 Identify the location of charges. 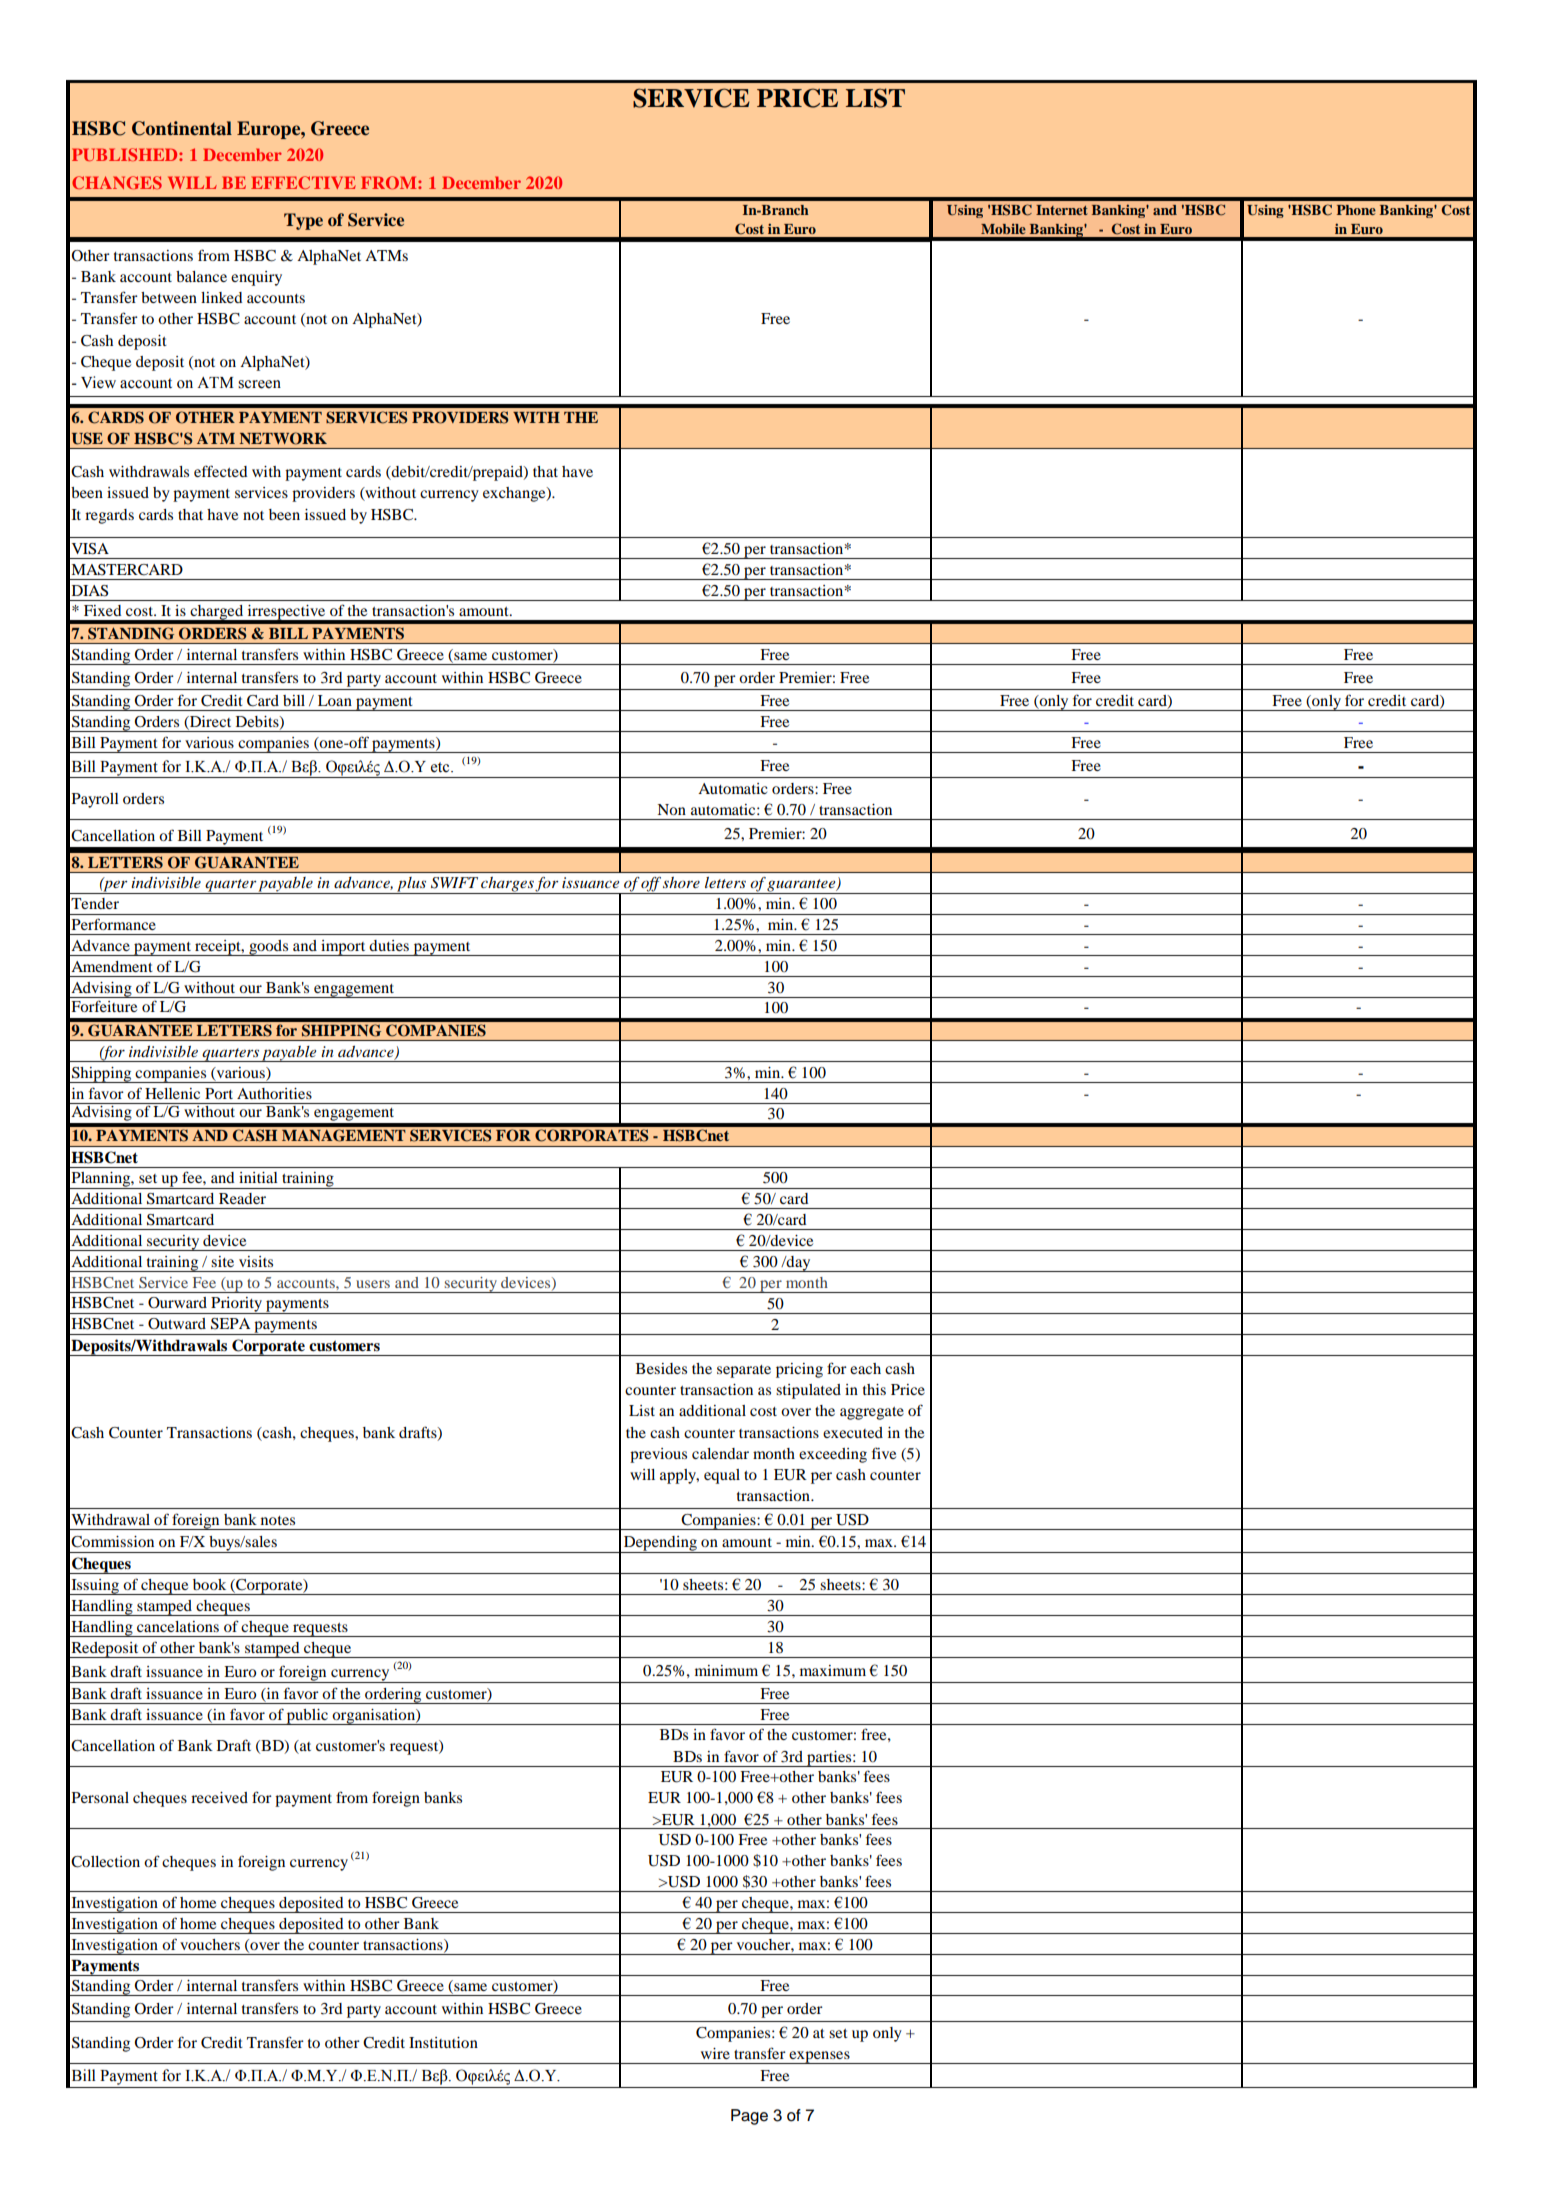
(507, 885).
